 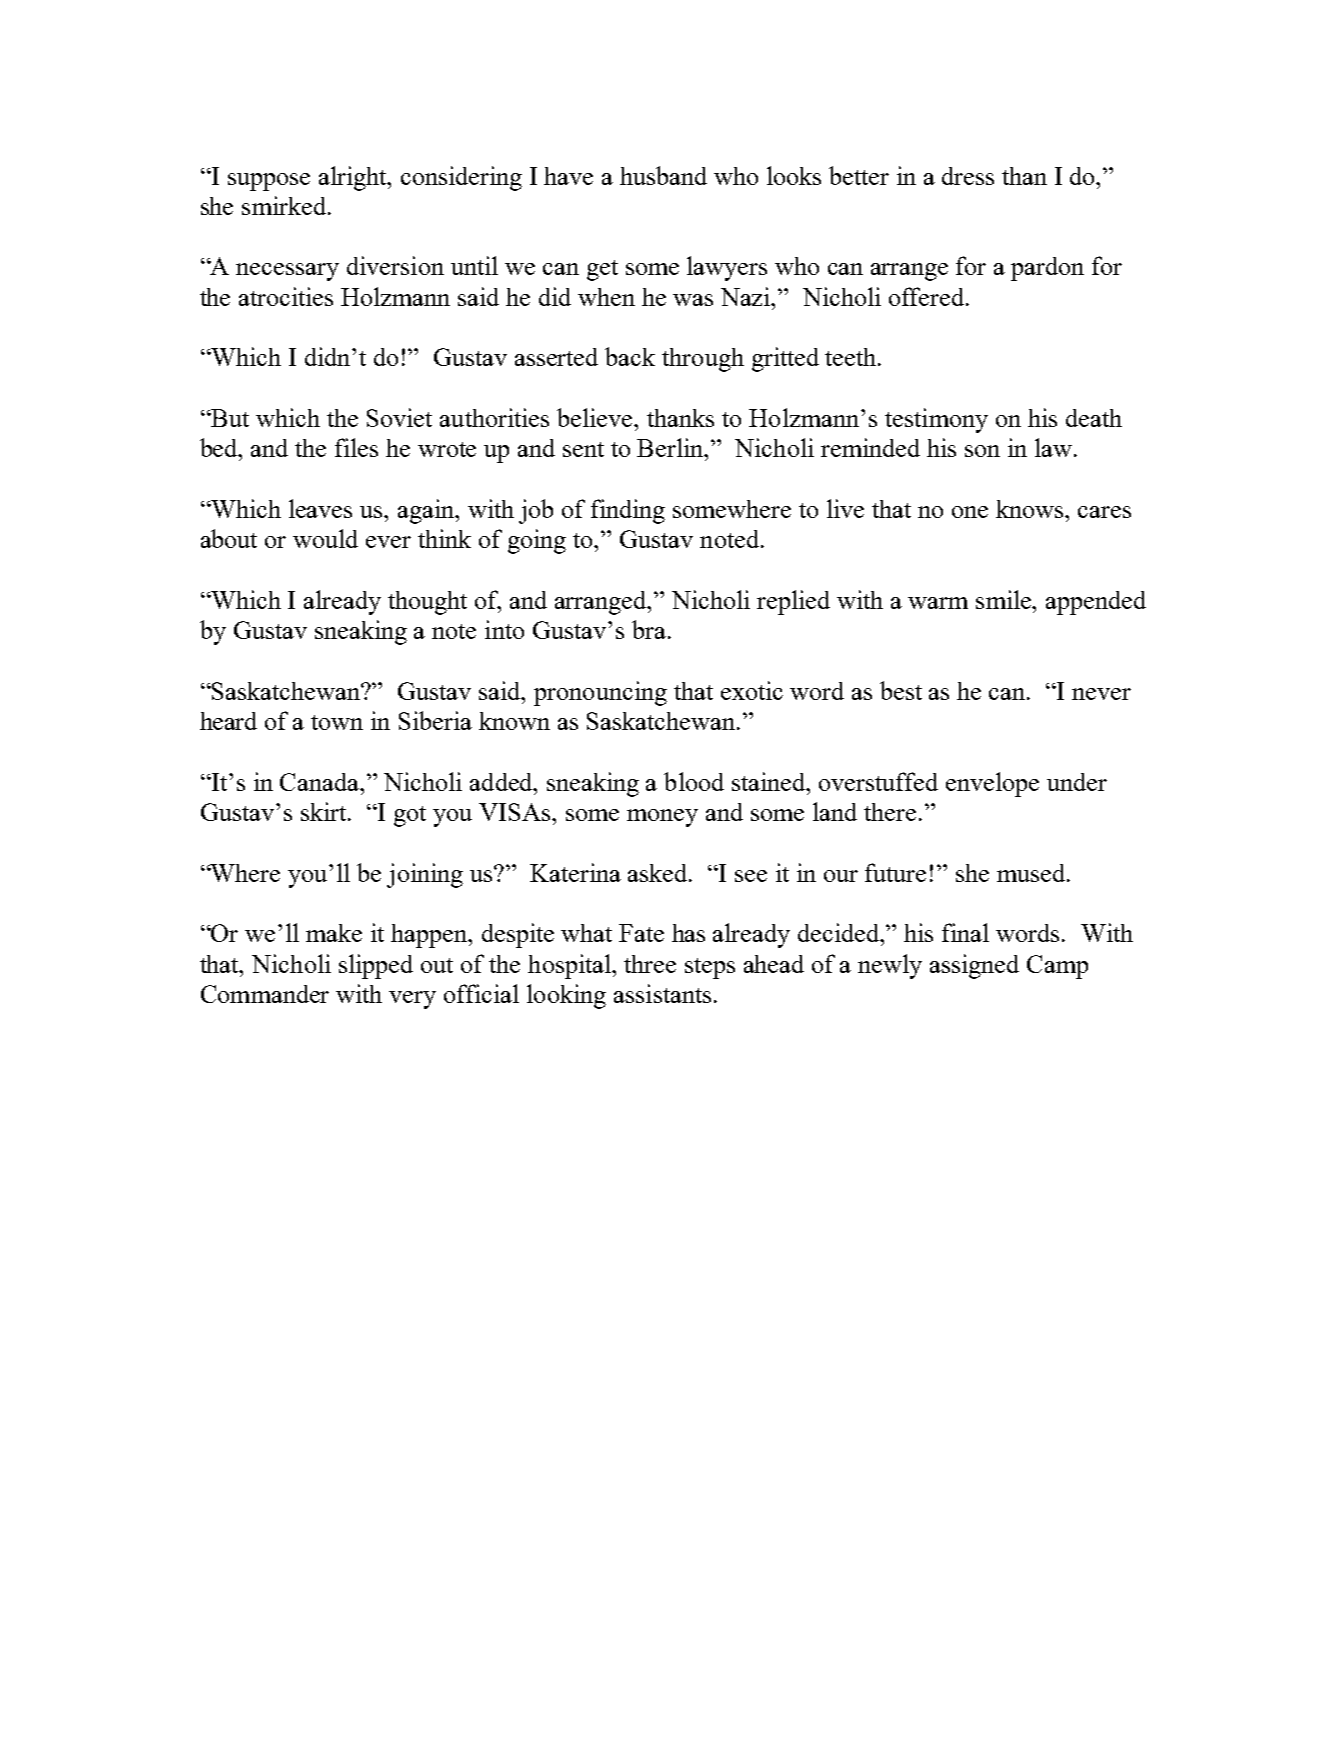 What do you see at coordinates (285, 205) in the page?
I see `smirked` at bounding box center [285, 205].
